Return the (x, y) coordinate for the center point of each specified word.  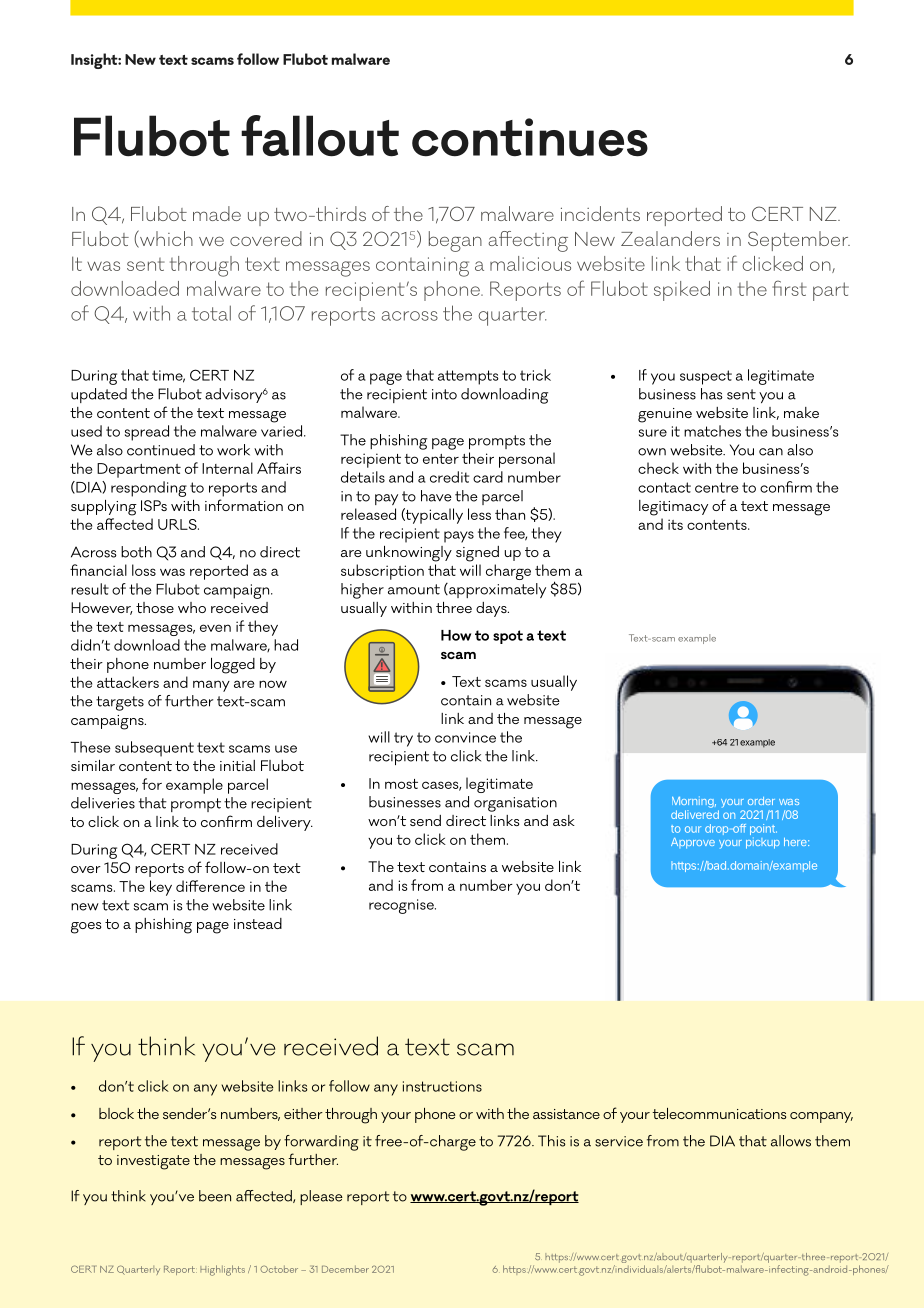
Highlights (222, 1270)
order (761, 801)
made (217, 213)
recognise (402, 906)
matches (712, 431)
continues (530, 137)
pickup (763, 843)
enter (441, 459)
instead (258, 923)
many (211, 686)
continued (161, 450)
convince (465, 737)
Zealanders (670, 238)
